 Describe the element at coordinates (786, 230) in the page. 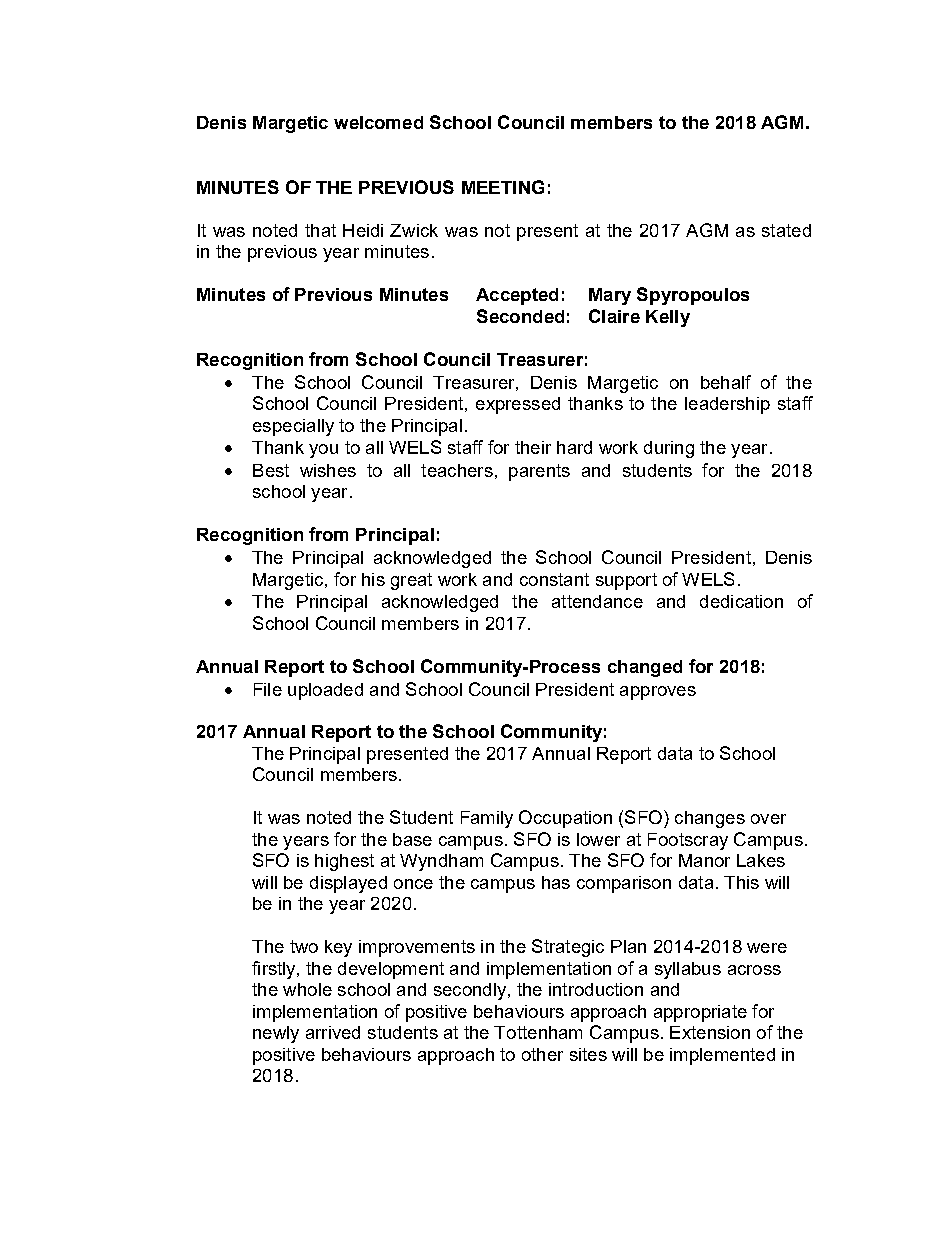

I see `stated` at that location.
